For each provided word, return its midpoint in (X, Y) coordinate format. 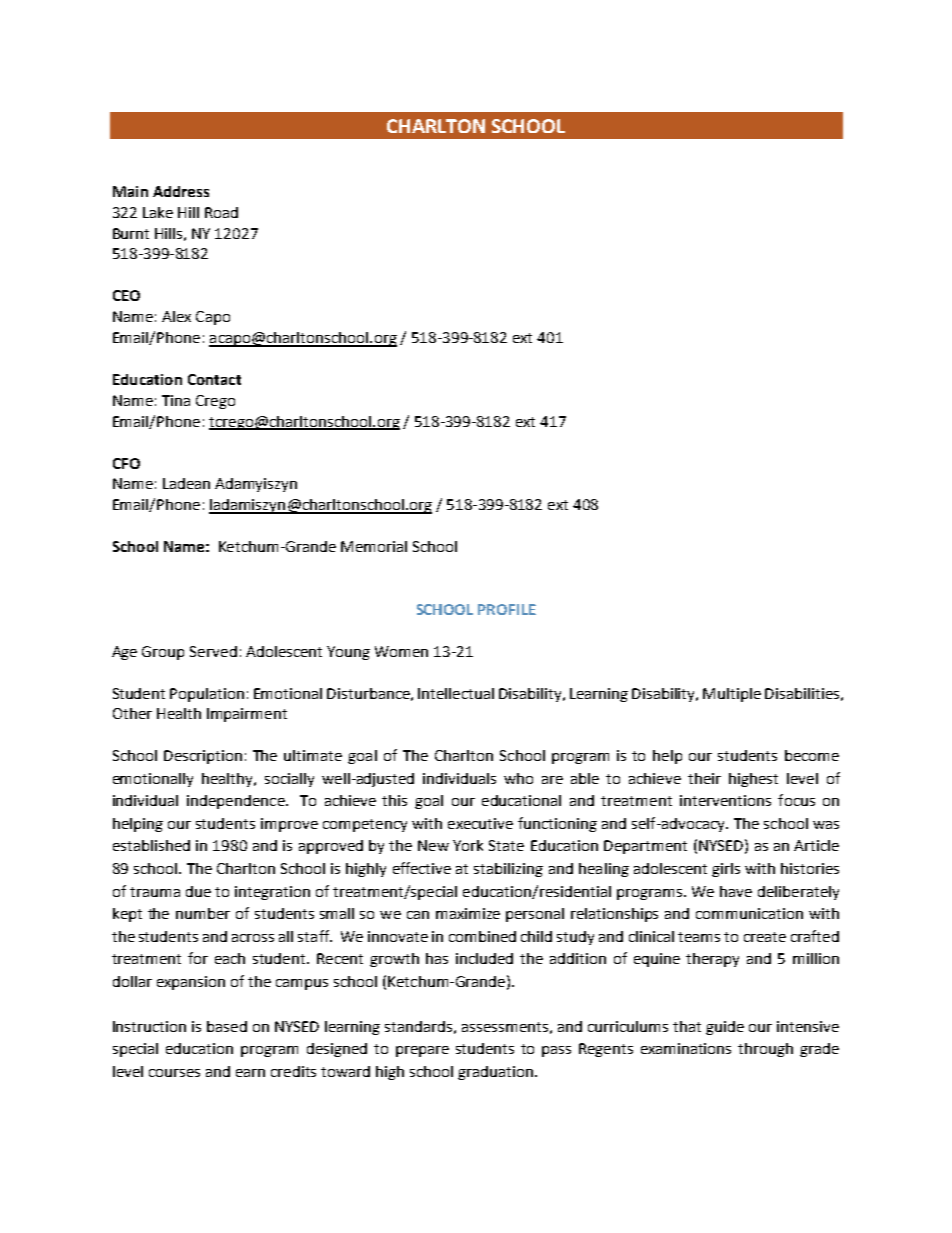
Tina (176, 400)
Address (181, 191)
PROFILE (507, 609)
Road (221, 212)
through (765, 1050)
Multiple (732, 695)
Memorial (374, 546)
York (468, 845)
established (151, 845)
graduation (497, 1073)
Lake (158, 212)
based (227, 1026)
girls (726, 870)
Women (401, 651)
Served (213, 651)
